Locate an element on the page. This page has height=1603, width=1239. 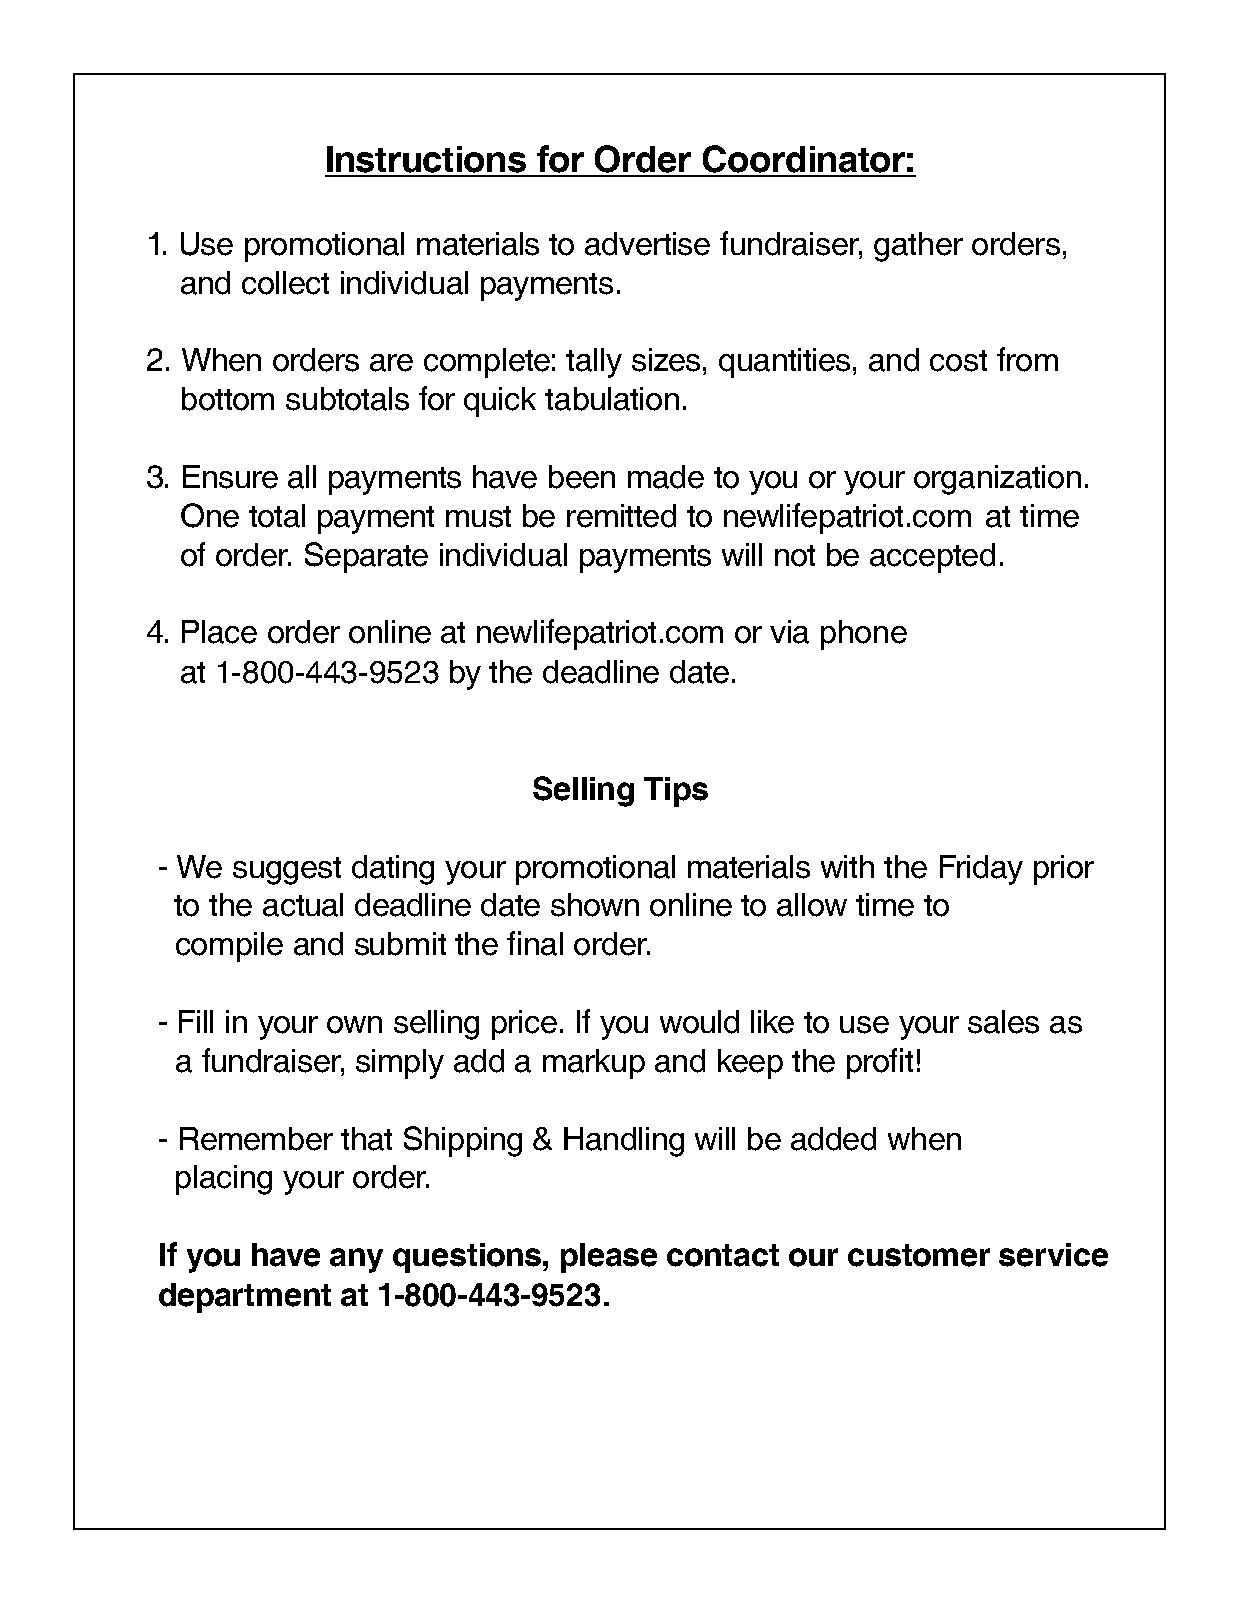
any is located at coordinates (356, 1260).
